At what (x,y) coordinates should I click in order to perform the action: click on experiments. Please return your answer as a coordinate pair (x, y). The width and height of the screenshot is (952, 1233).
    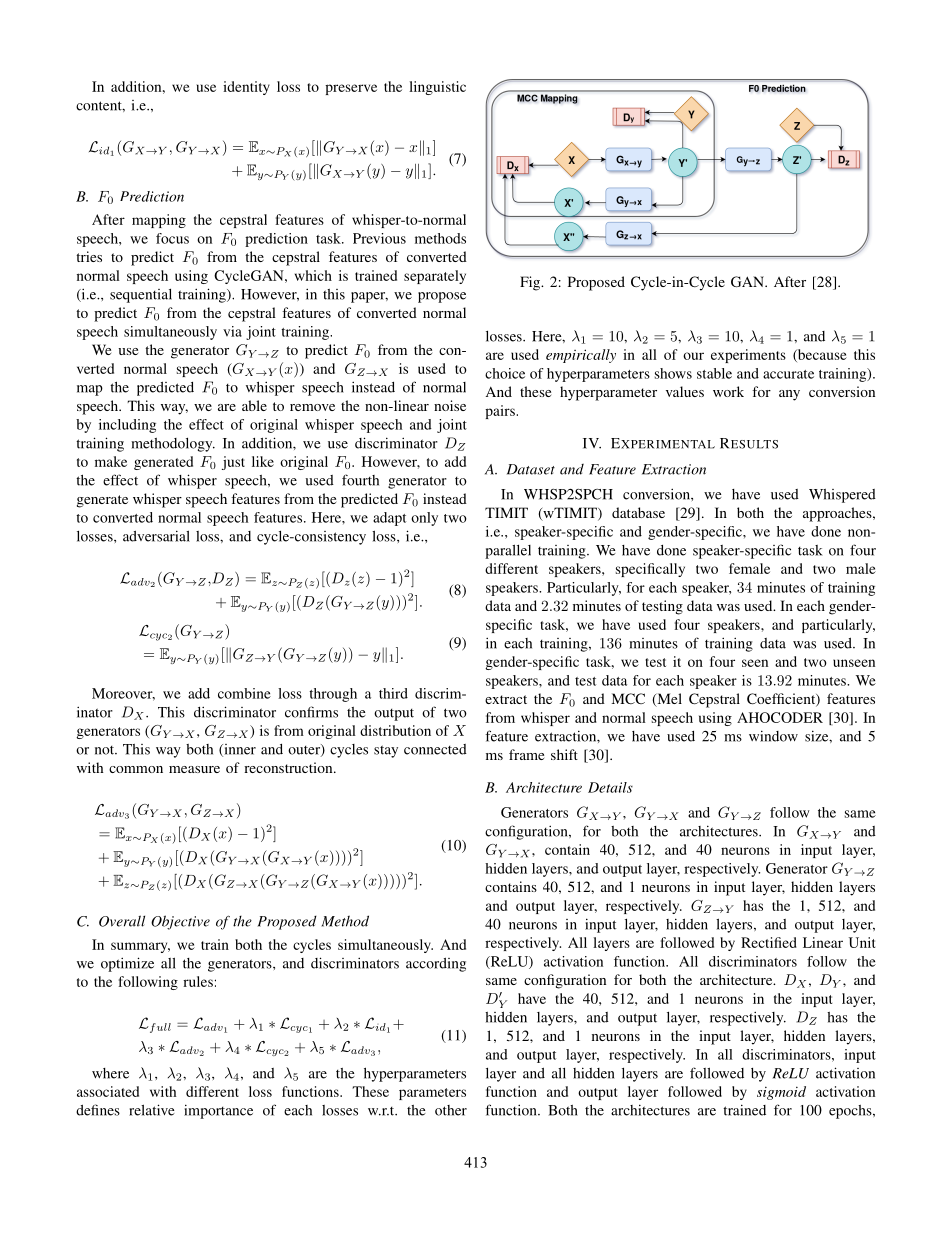
    Looking at the image, I should click on (748, 356).
